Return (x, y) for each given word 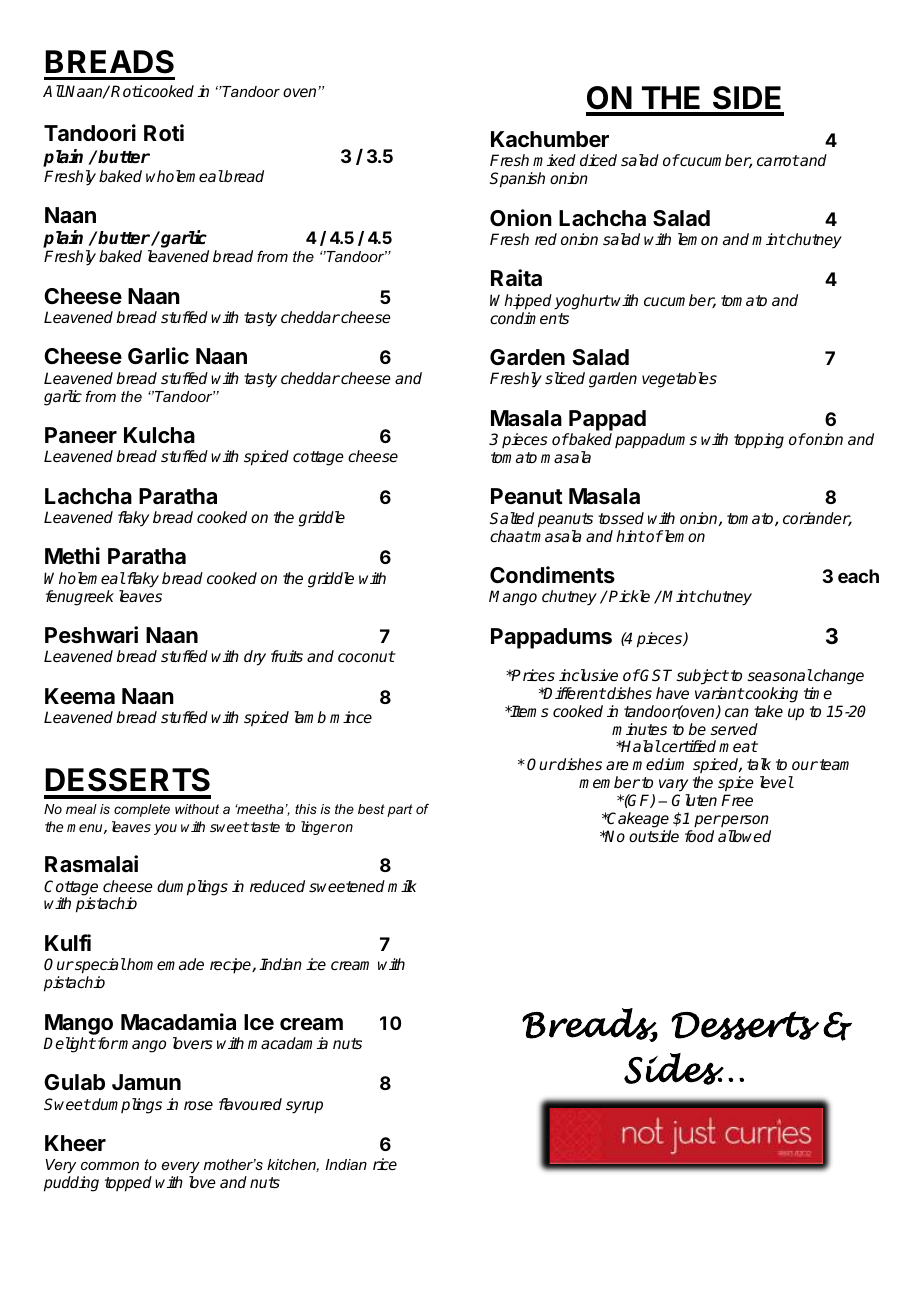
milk (402, 886)
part (400, 810)
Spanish (517, 180)
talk (759, 764)
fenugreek (80, 598)
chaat (510, 536)
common (110, 1166)
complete (142, 810)
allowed (744, 836)
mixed (554, 160)
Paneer (81, 435)
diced (598, 160)
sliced (565, 378)
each (858, 576)
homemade (164, 964)
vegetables (679, 380)
